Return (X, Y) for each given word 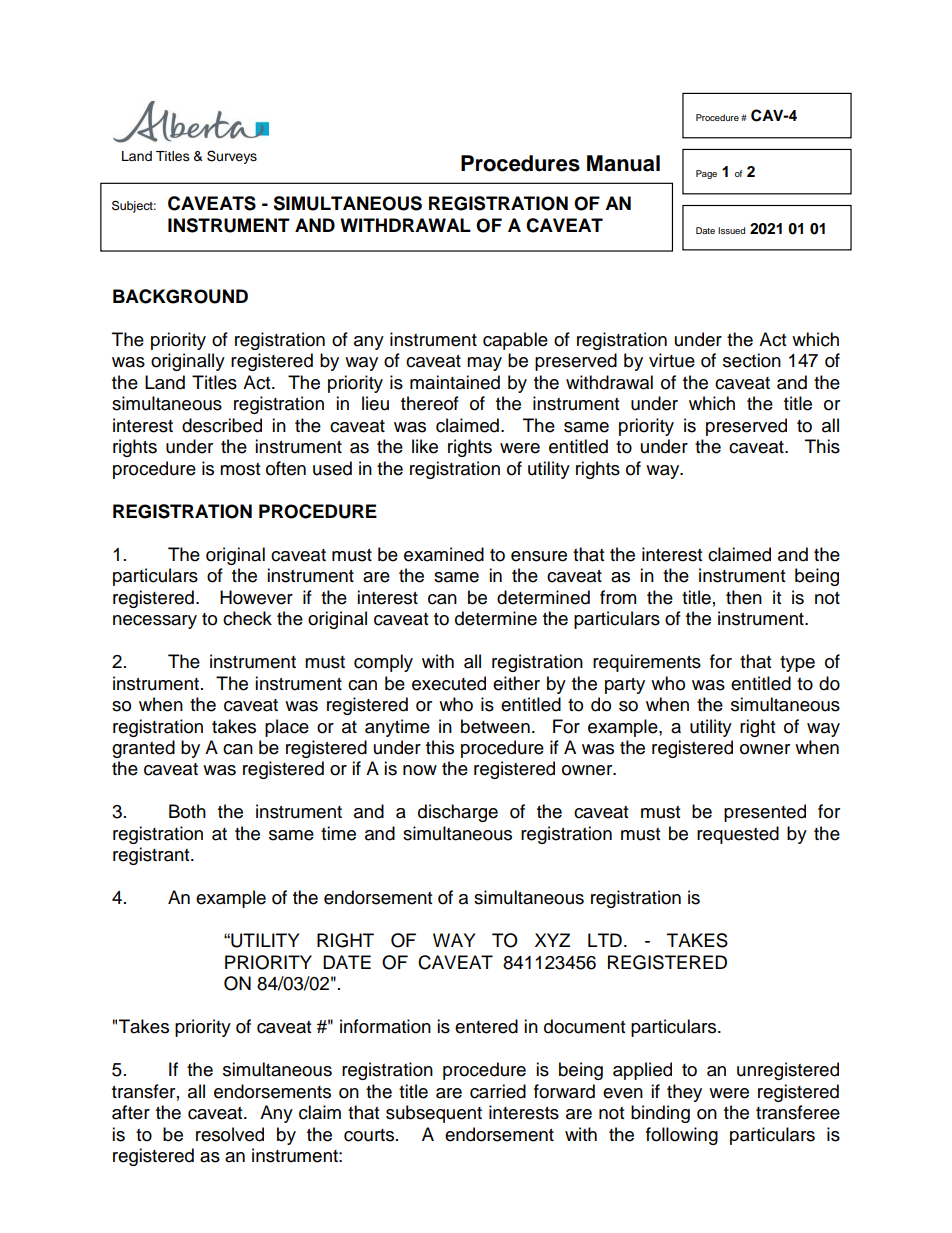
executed (449, 683)
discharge (458, 813)
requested (738, 835)
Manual (623, 163)
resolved (230, 1134)
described (222, 425)
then (744, 597)
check (247, 618)
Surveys (232, 157)
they (684, 1093)
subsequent (434, 1114)
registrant (152, 856)
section (752, 360)
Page (706, 174)
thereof (430, 403)
